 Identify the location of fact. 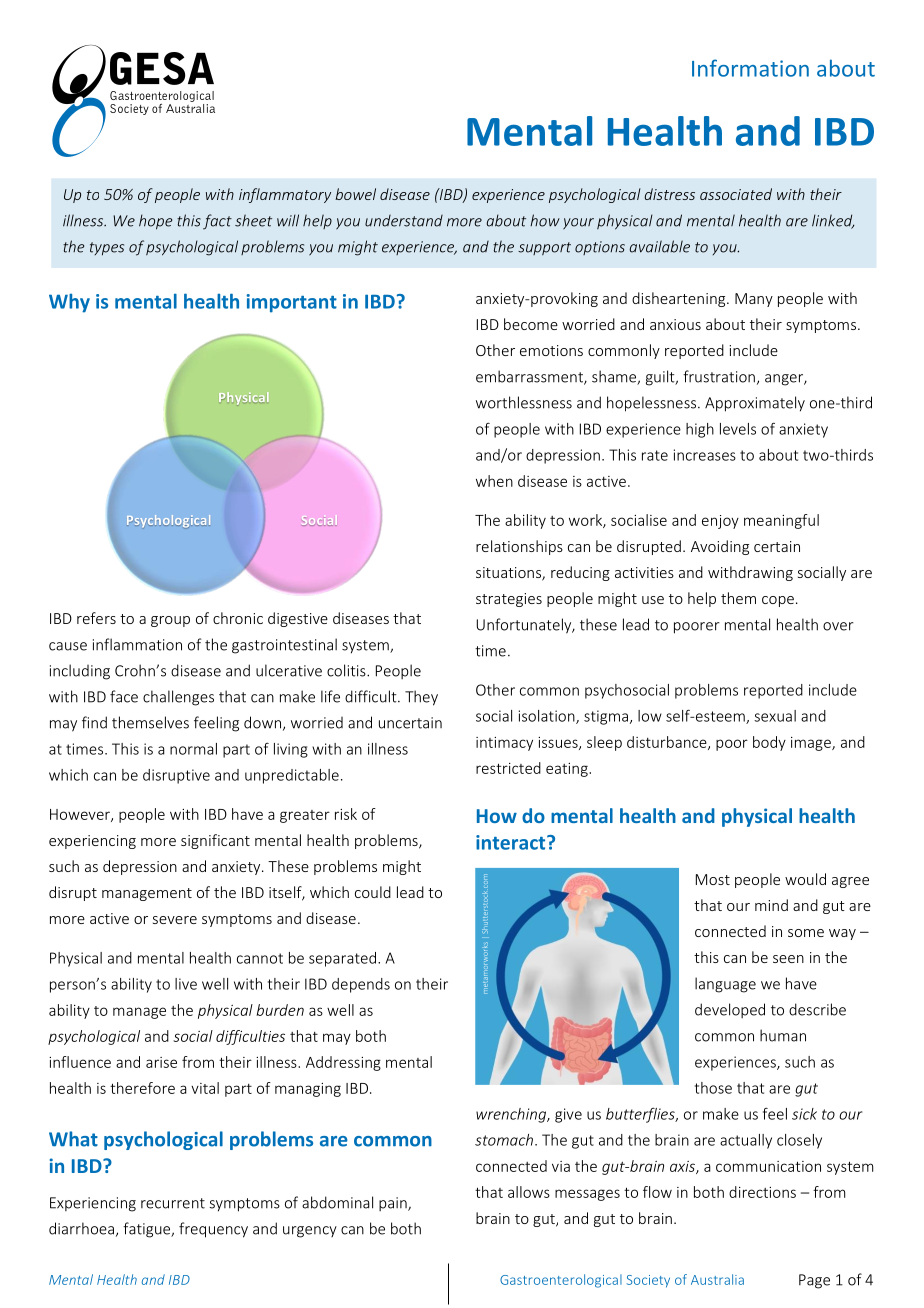
(217, 222).
